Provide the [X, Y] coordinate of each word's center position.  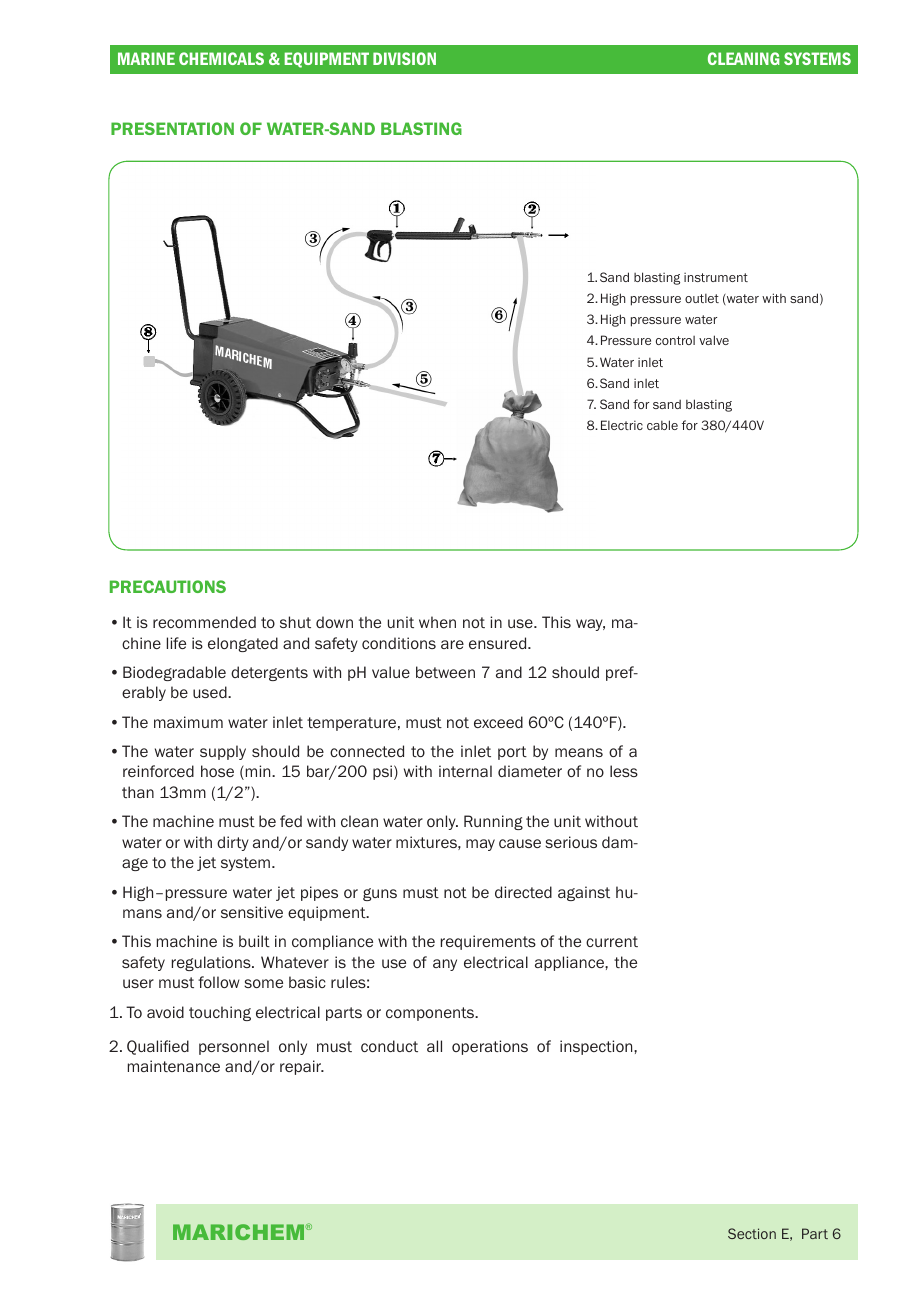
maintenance [174, 1066]
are [452, 644]
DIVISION [404, 58]
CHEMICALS [221, 58]
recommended [204, 622]
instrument [716, 277]
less [624, 771]
